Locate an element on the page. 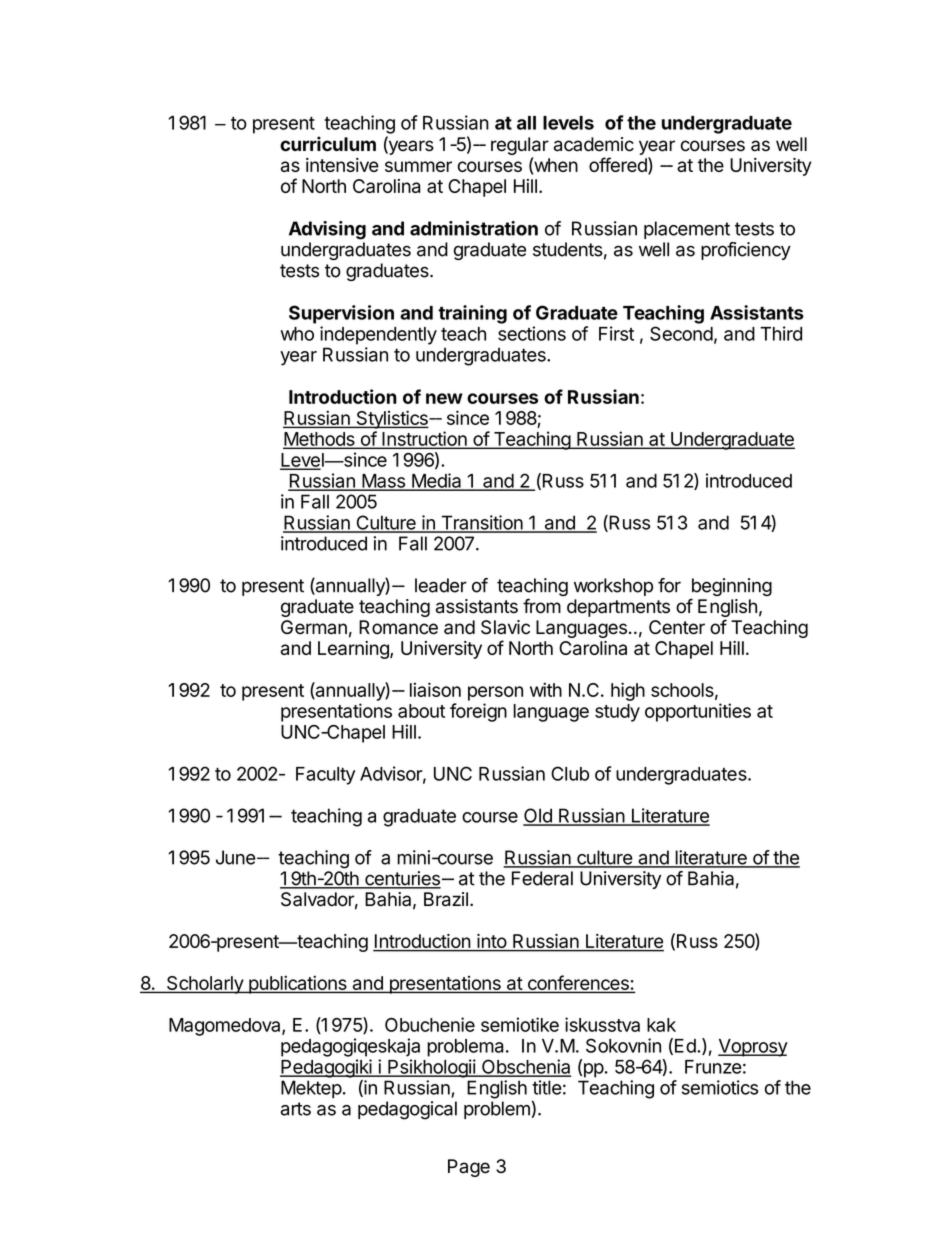 This page has width=952, height=1233. Second is located at coordinates (681, 333).
